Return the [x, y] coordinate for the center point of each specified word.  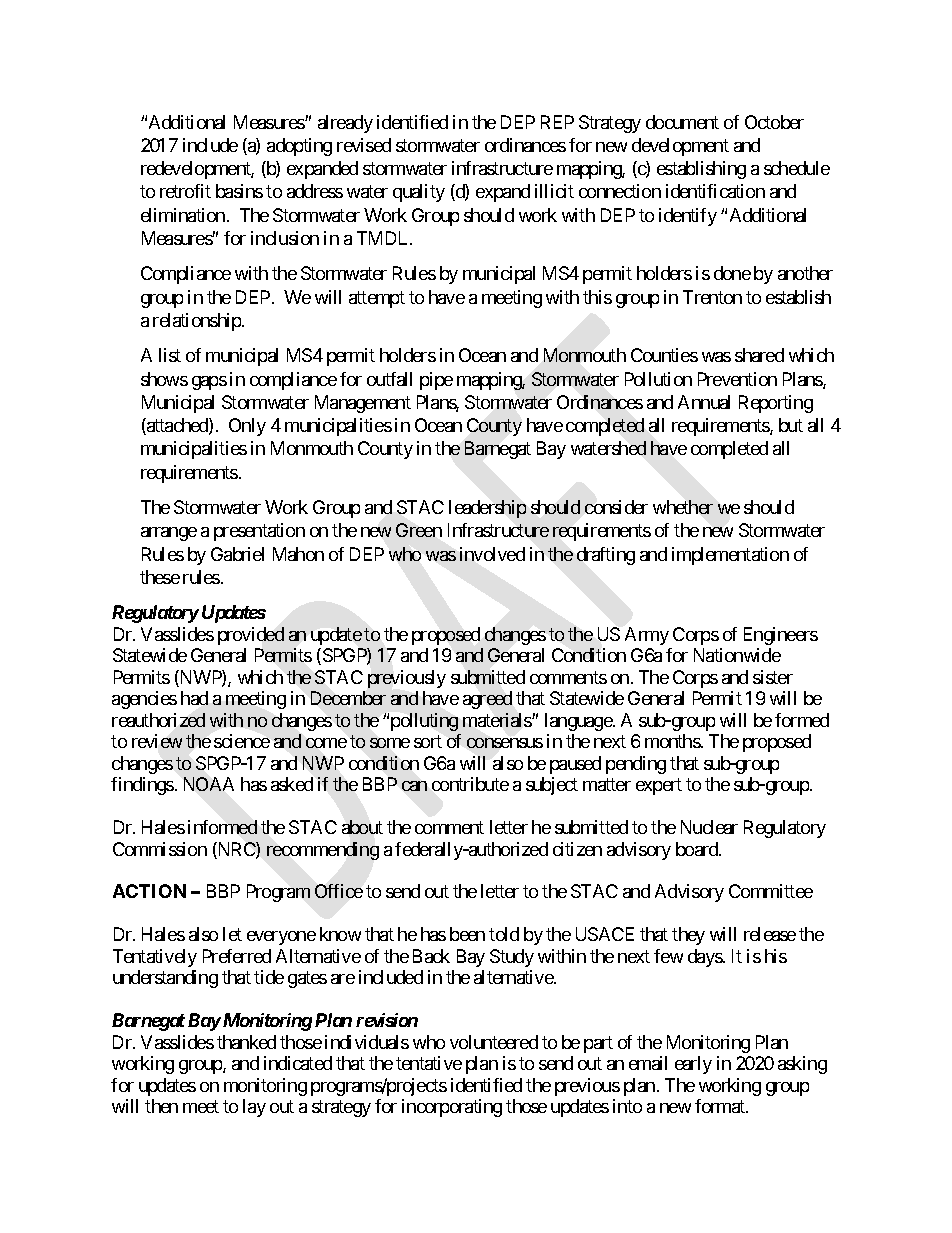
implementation [730, 556]
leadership [487, 509]
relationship [198, 322]
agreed [487, 700]
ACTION [149, 891]
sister [773, 677]
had [194, 698]
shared [759, 355]
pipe [436, 381]
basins [239, 191]
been [467, 934]
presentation [259, 532]
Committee [771, 891]
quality [419, 193]
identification [715, 191]
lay [254, 1108]
